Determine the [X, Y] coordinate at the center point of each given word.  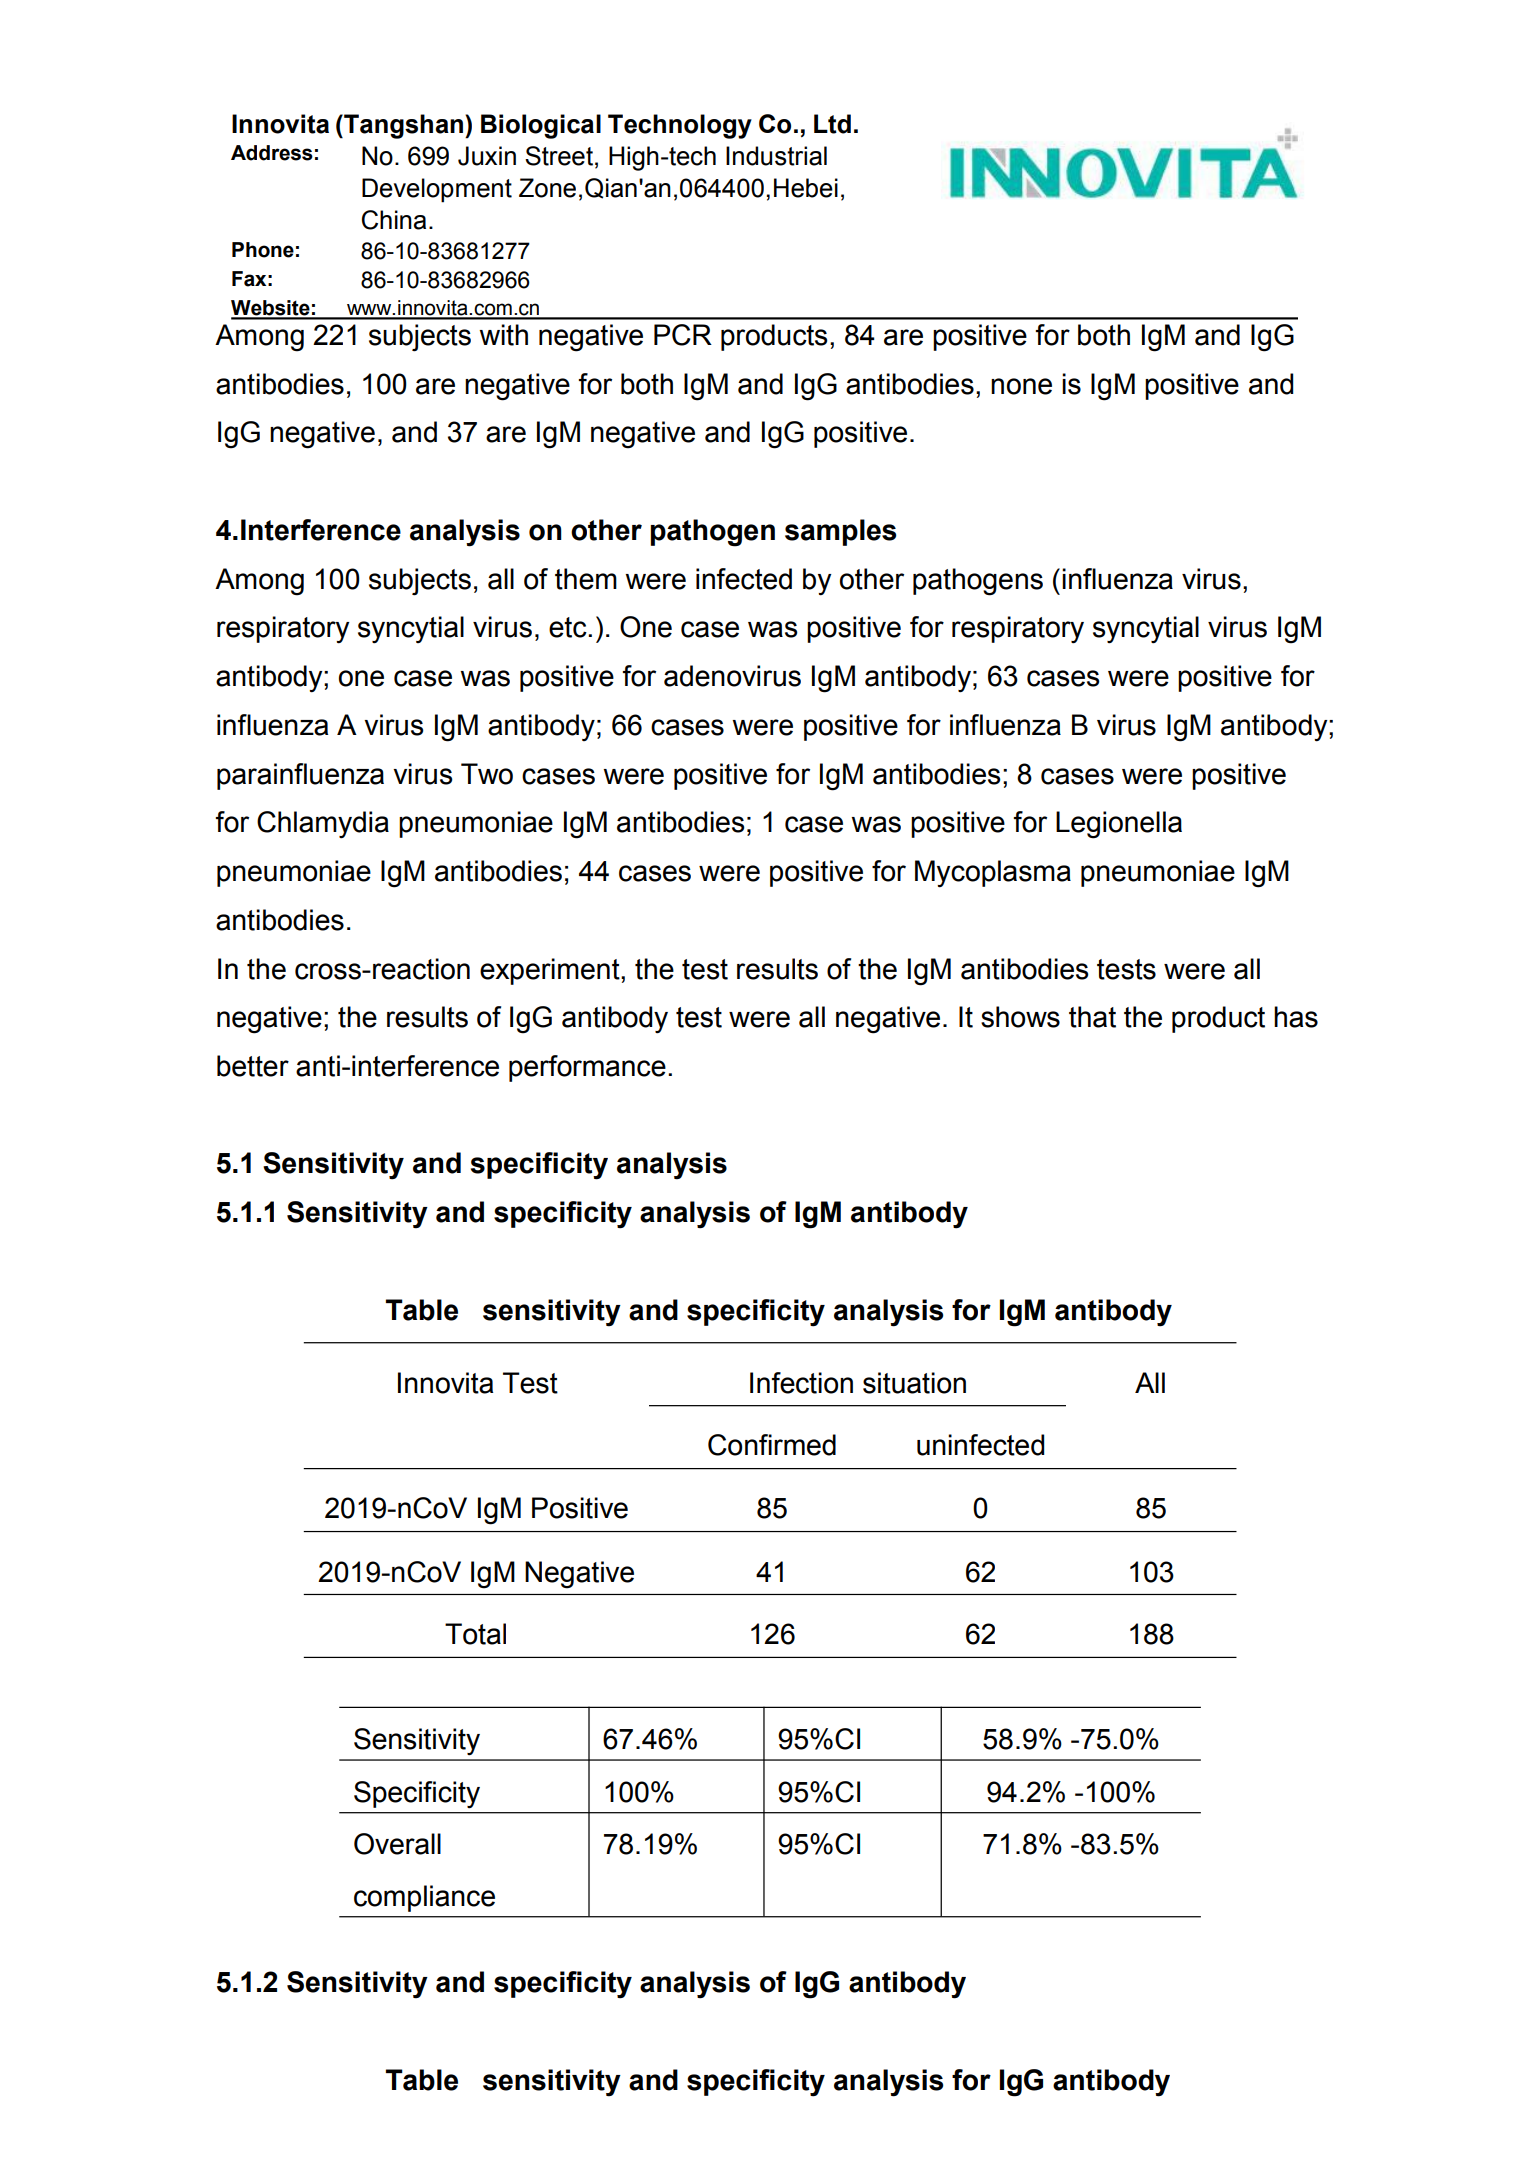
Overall [397, 1844]
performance [587, 1068]
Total [475, 1634]
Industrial [776, 156]
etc [569, 627]
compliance [424, 1898]
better [253, 1066]
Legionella [1119, 825]
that [1092, 1017]
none [1021, 386]
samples [840, 532]
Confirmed [772, 1445]
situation [914, 1383]
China [394, 220]
